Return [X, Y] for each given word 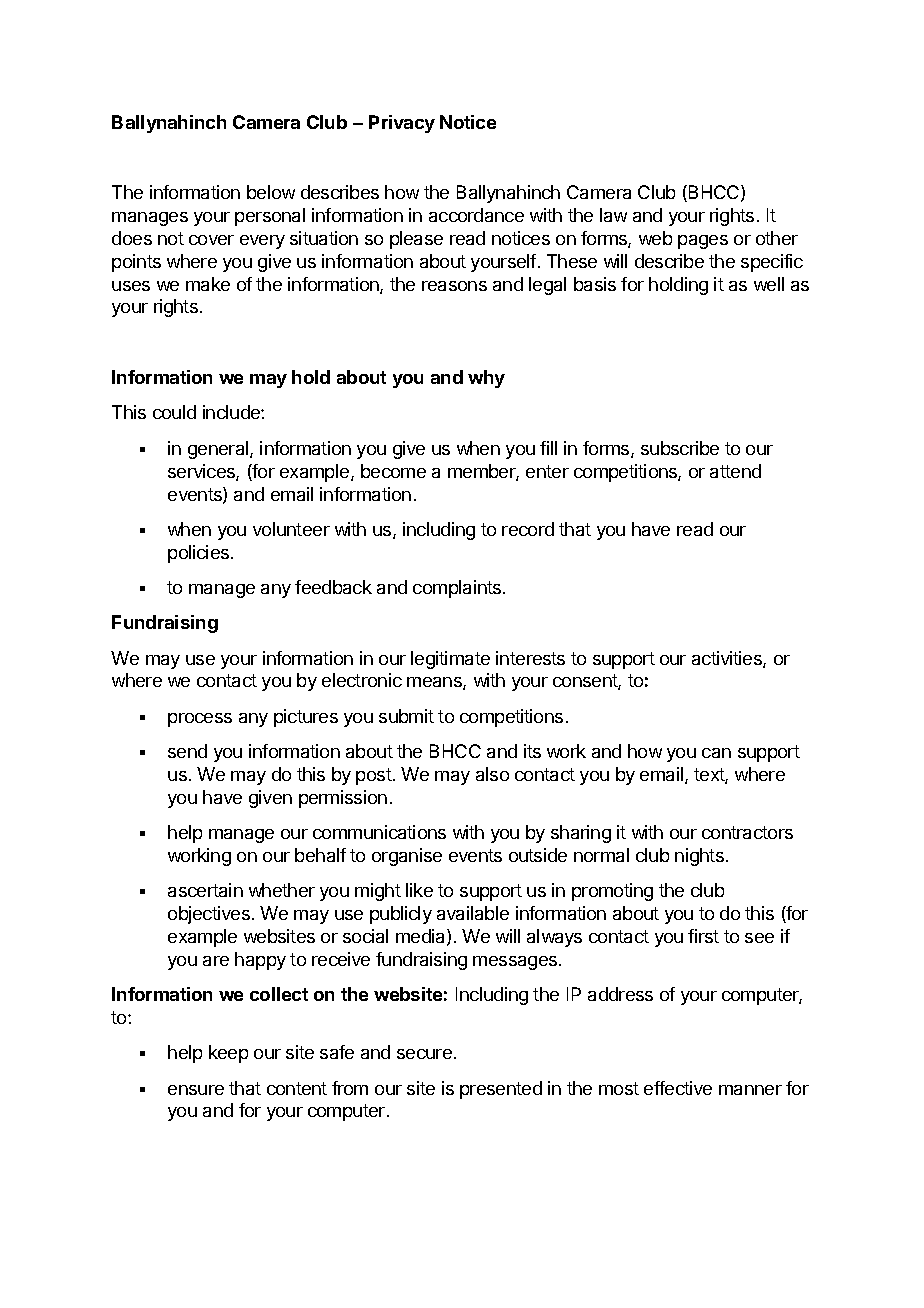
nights [699, 857]
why [486, 379]
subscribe [680, 448]
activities [728, 659]
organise [407, 857]
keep [228, 1054]
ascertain [205, 890]
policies [200, 554]
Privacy [402, 124]
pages [703, 242]
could [174, 412]
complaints [458, 589]
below [271, 192]
